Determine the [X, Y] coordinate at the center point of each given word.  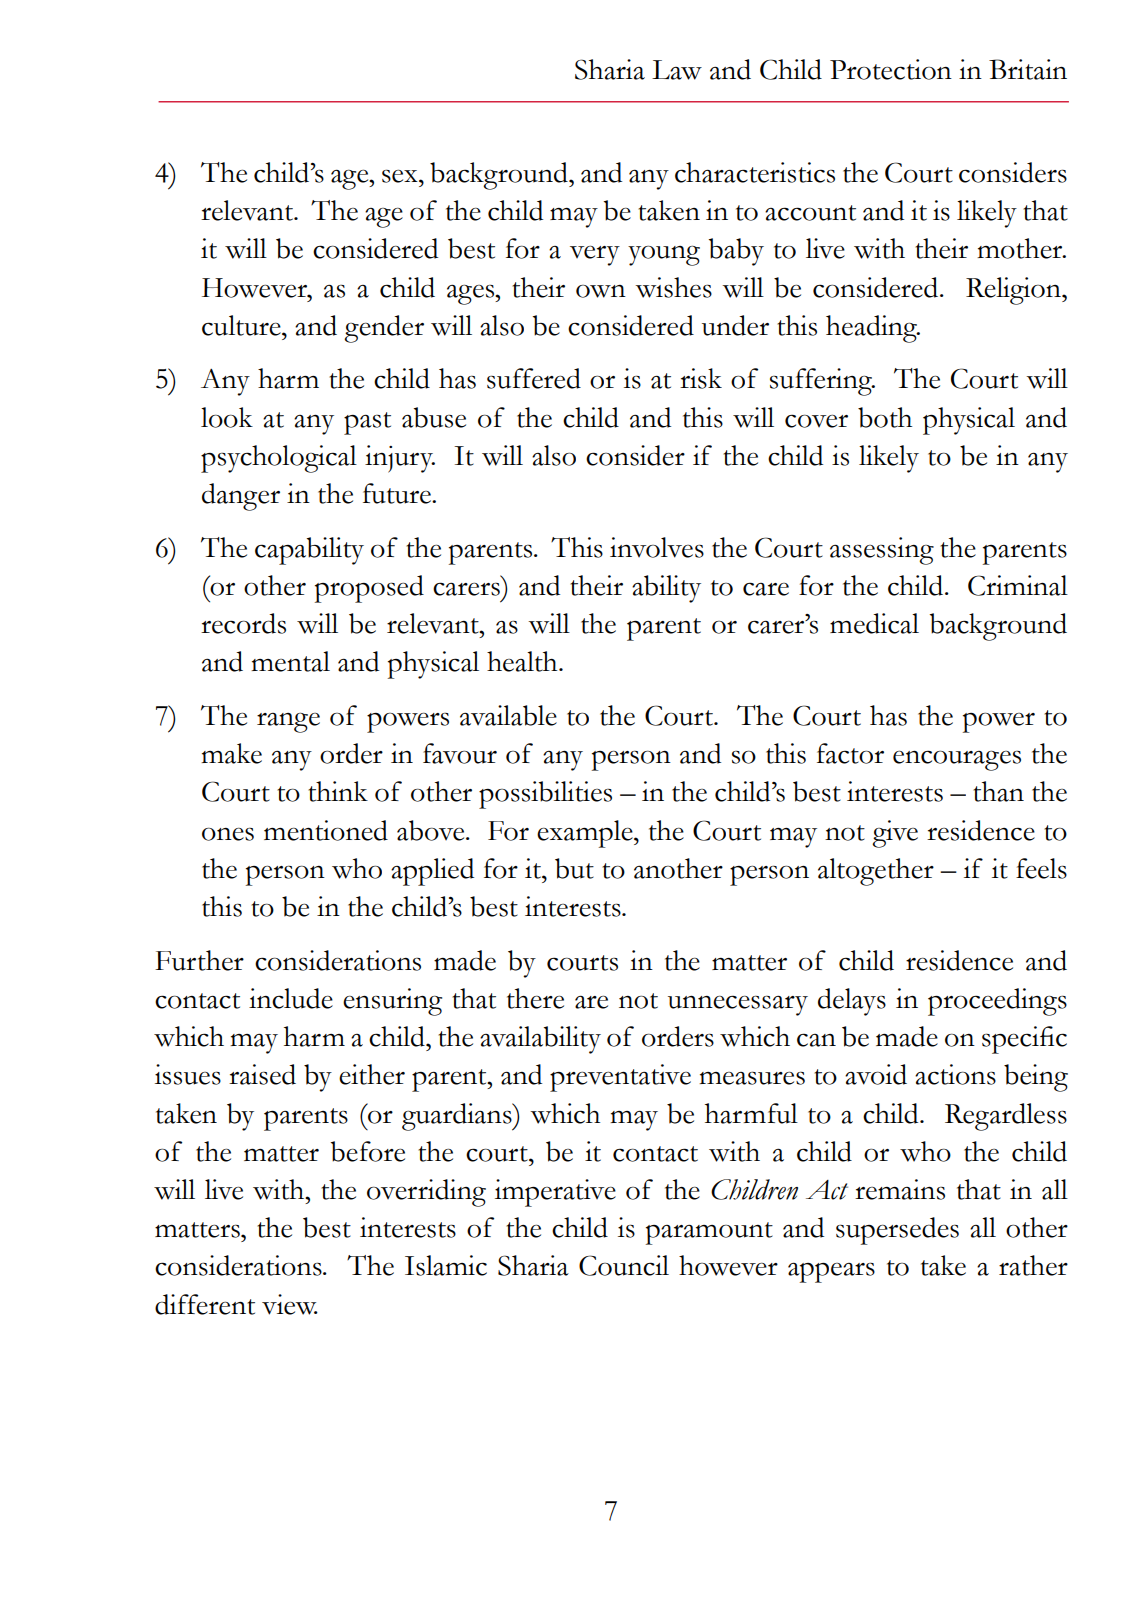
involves [657, 547]
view [290, 1304]
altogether [876, 872]
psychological [279, 459]
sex [401, 176]
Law [677, 70]
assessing [882, 551]
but [574, 868]
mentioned [326, 830]
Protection [891, 69]
